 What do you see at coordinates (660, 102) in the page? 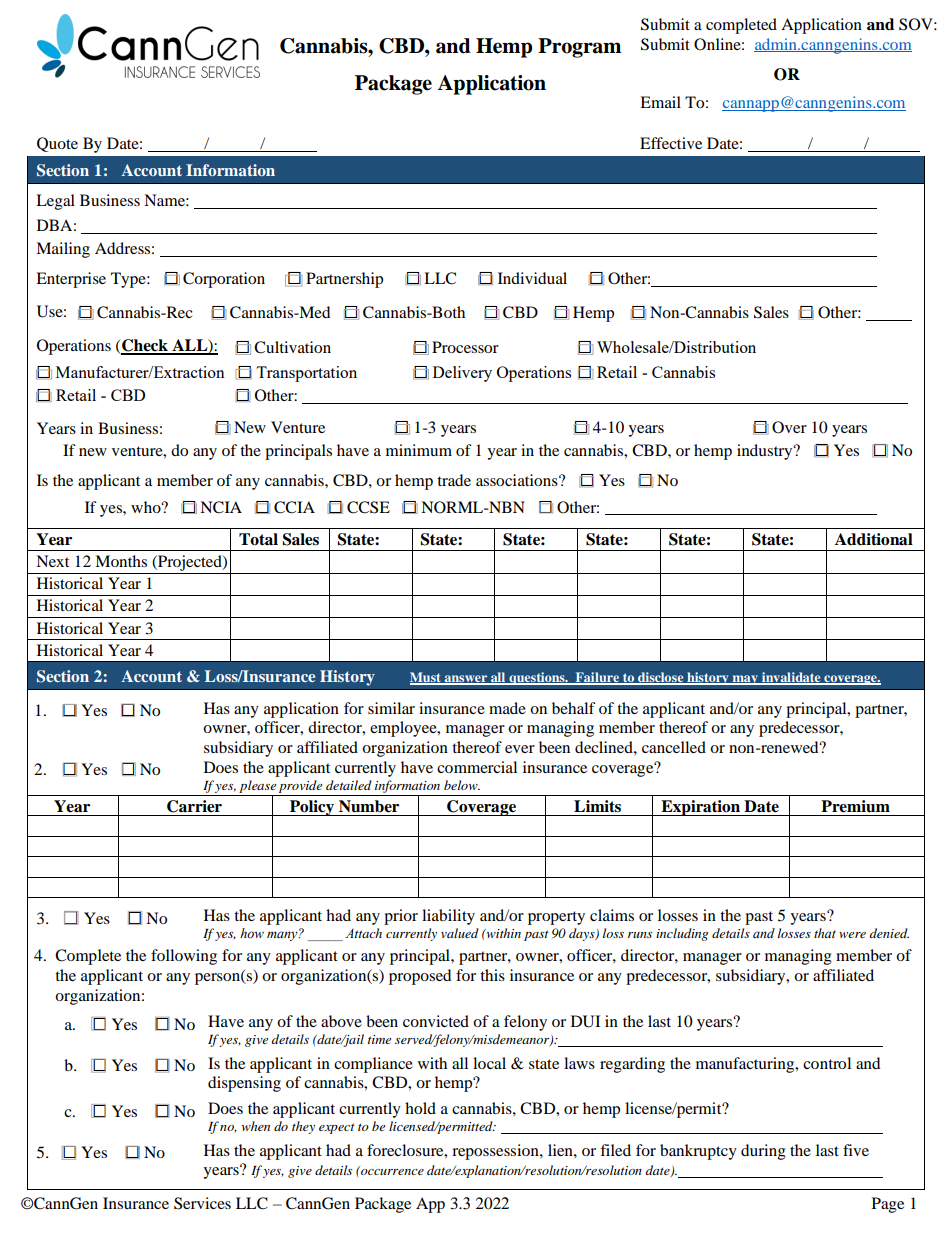
I see `Email` at bounding box center [660, 102].
